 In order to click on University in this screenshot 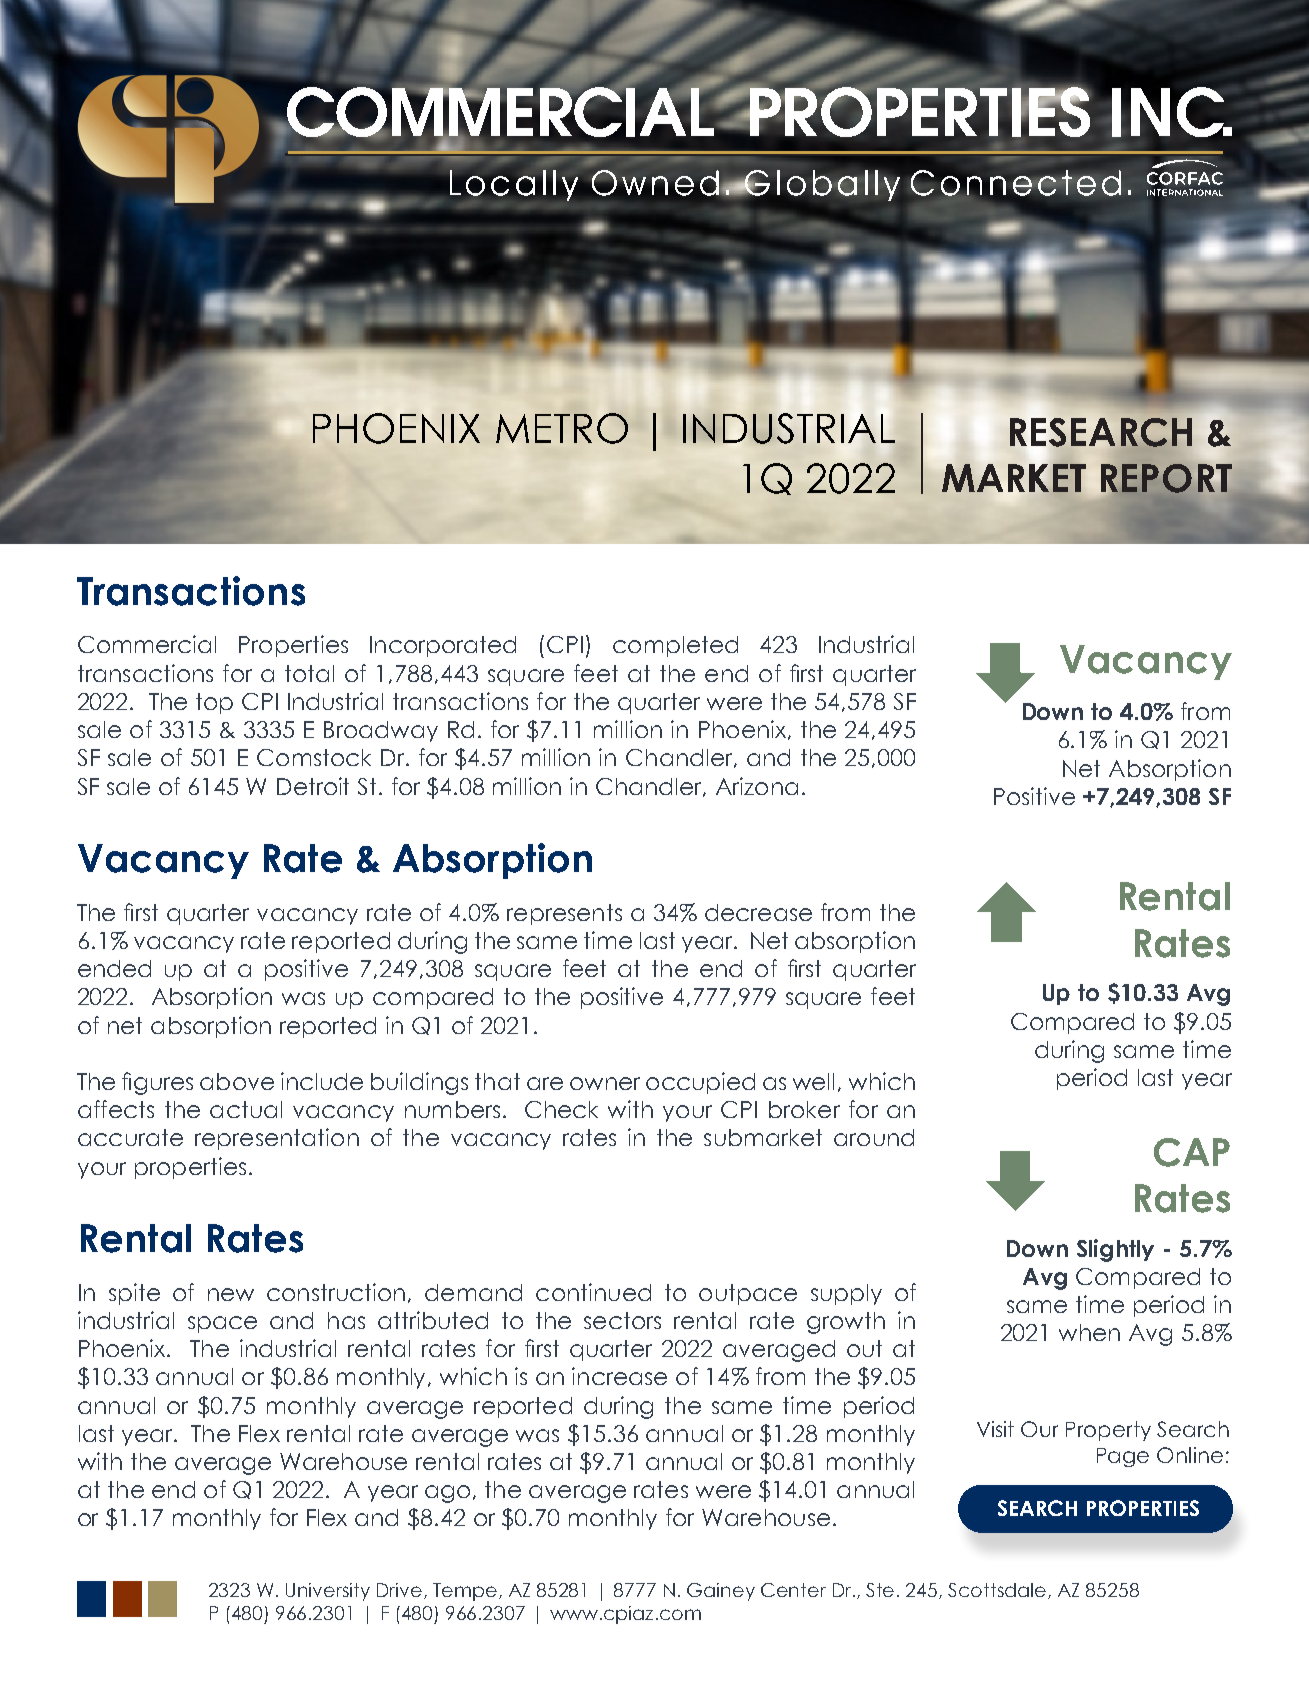, I will do `click(328, 1592)`.
